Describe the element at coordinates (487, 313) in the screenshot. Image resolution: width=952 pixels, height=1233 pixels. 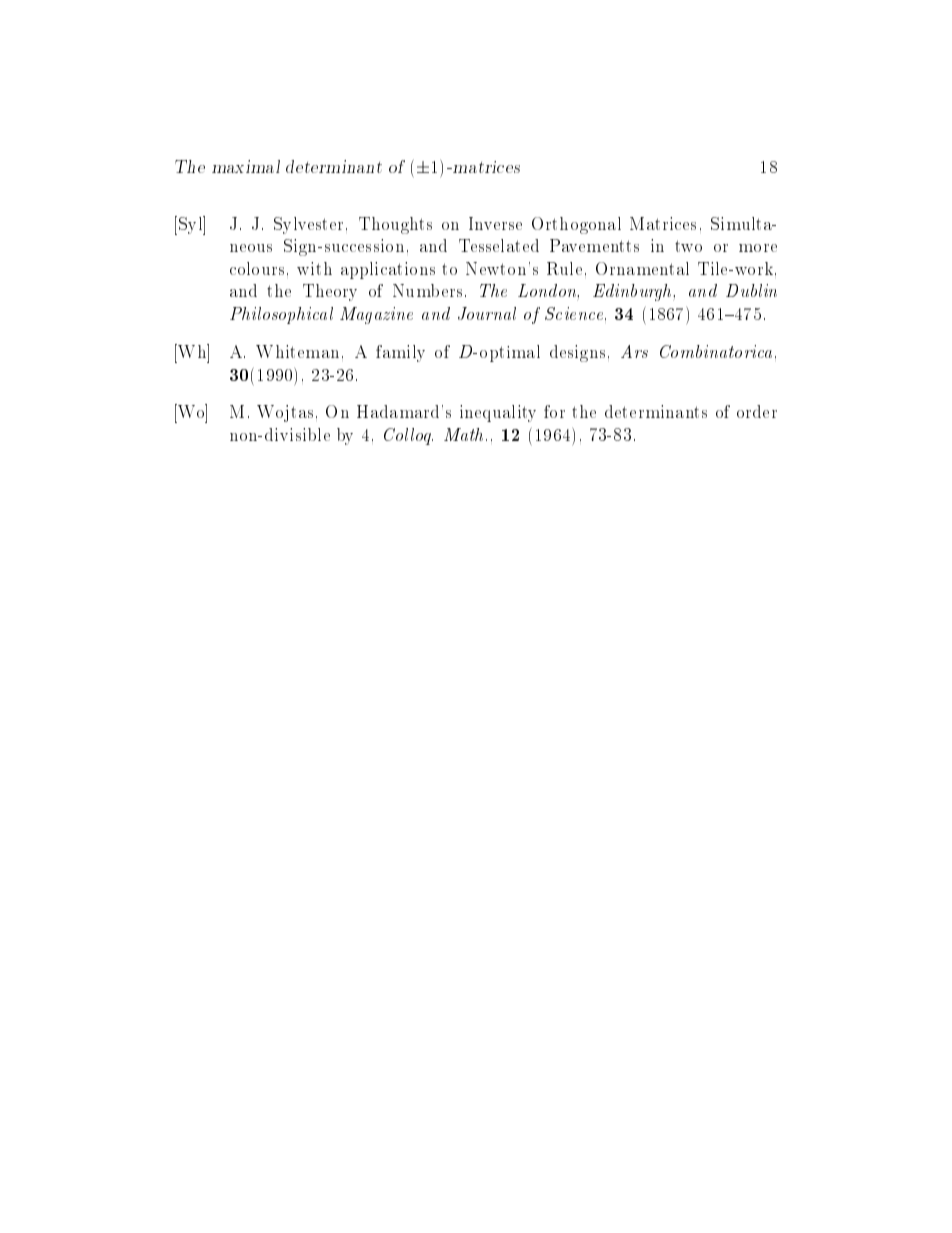
I see `Journal` at that location.
